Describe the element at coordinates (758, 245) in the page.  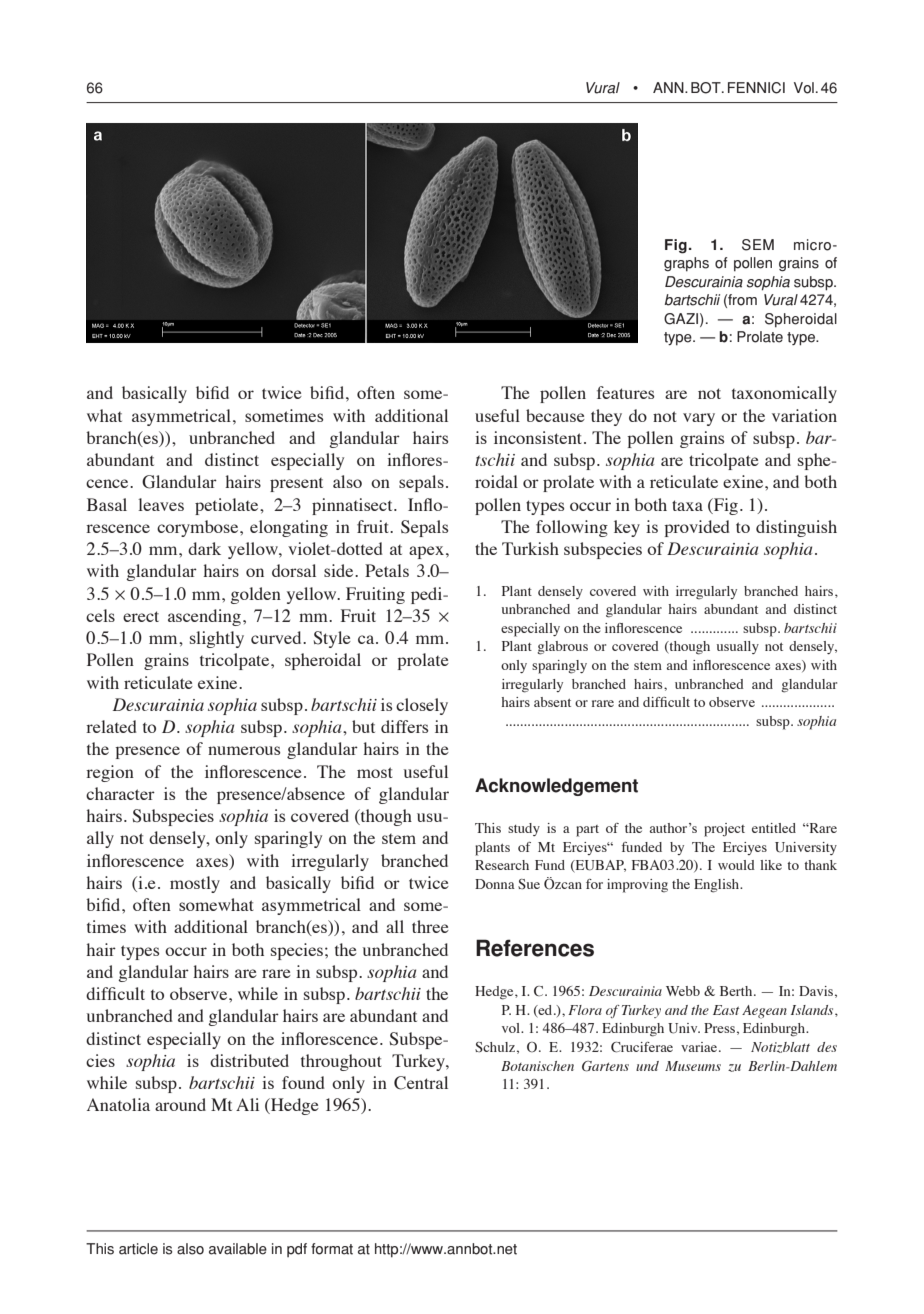
I see `SEM` at that location.
